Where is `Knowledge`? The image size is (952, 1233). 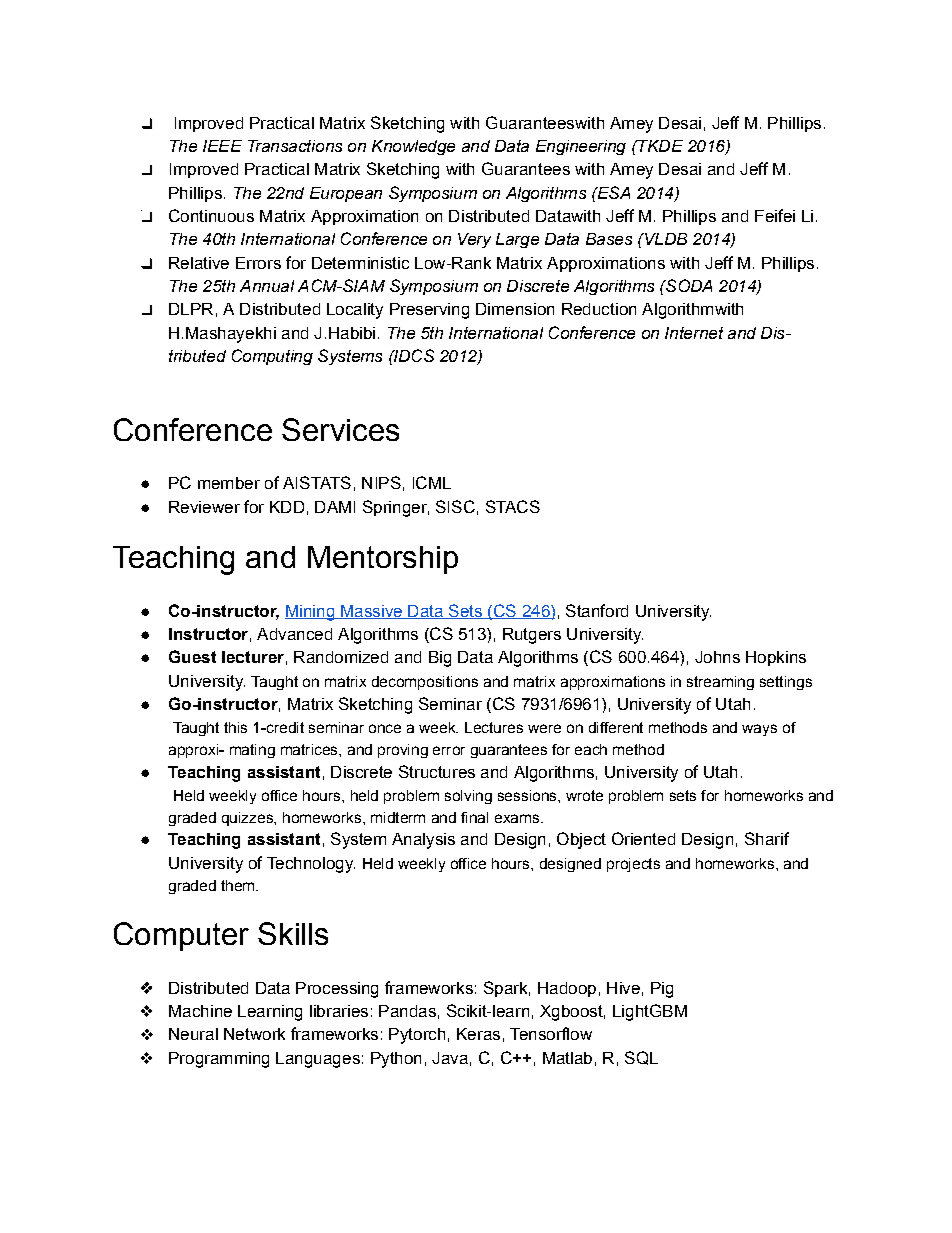 Knowledge is located at coordinates (413, 147).
